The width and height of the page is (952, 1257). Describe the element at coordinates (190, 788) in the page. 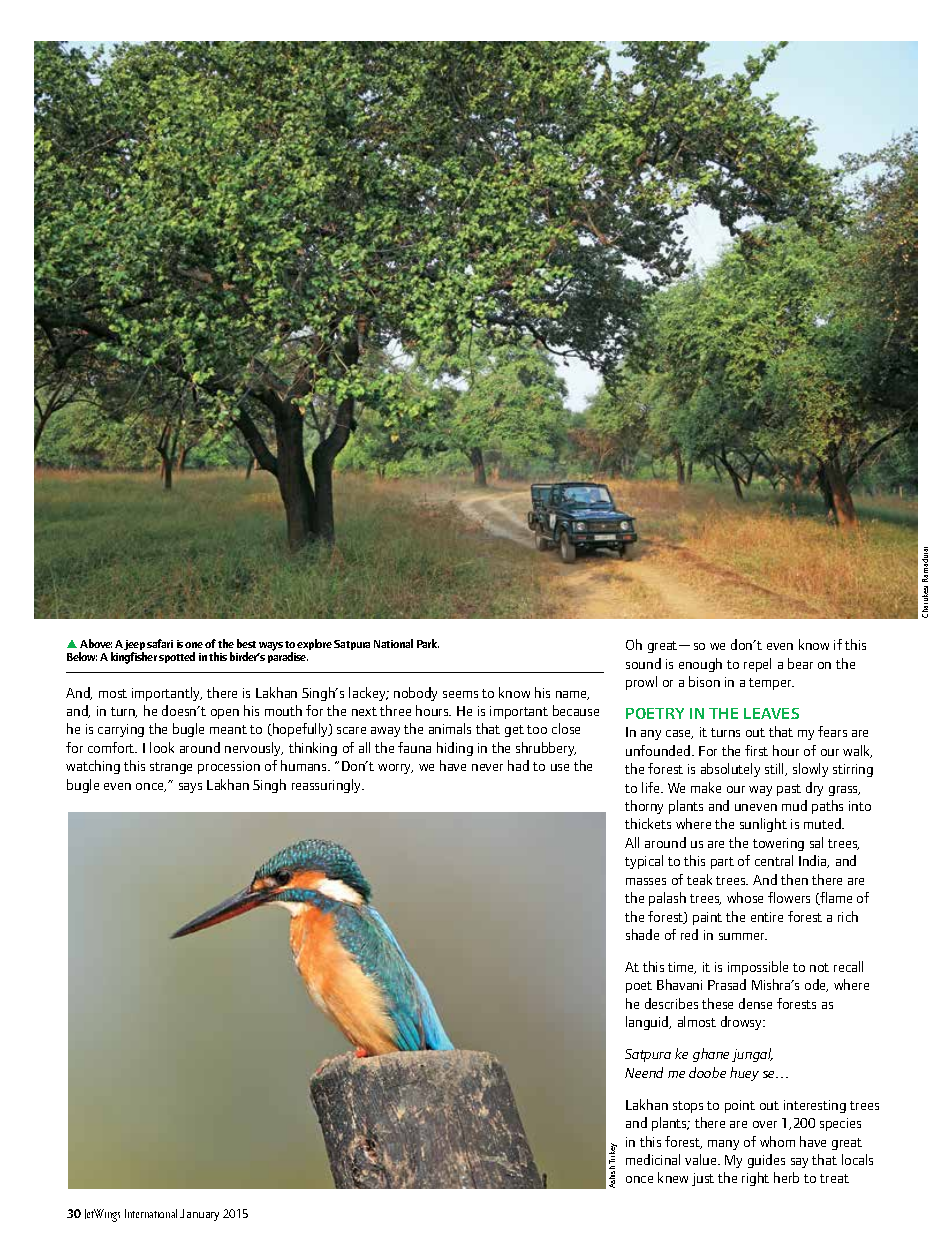

I see `says` at that location.
